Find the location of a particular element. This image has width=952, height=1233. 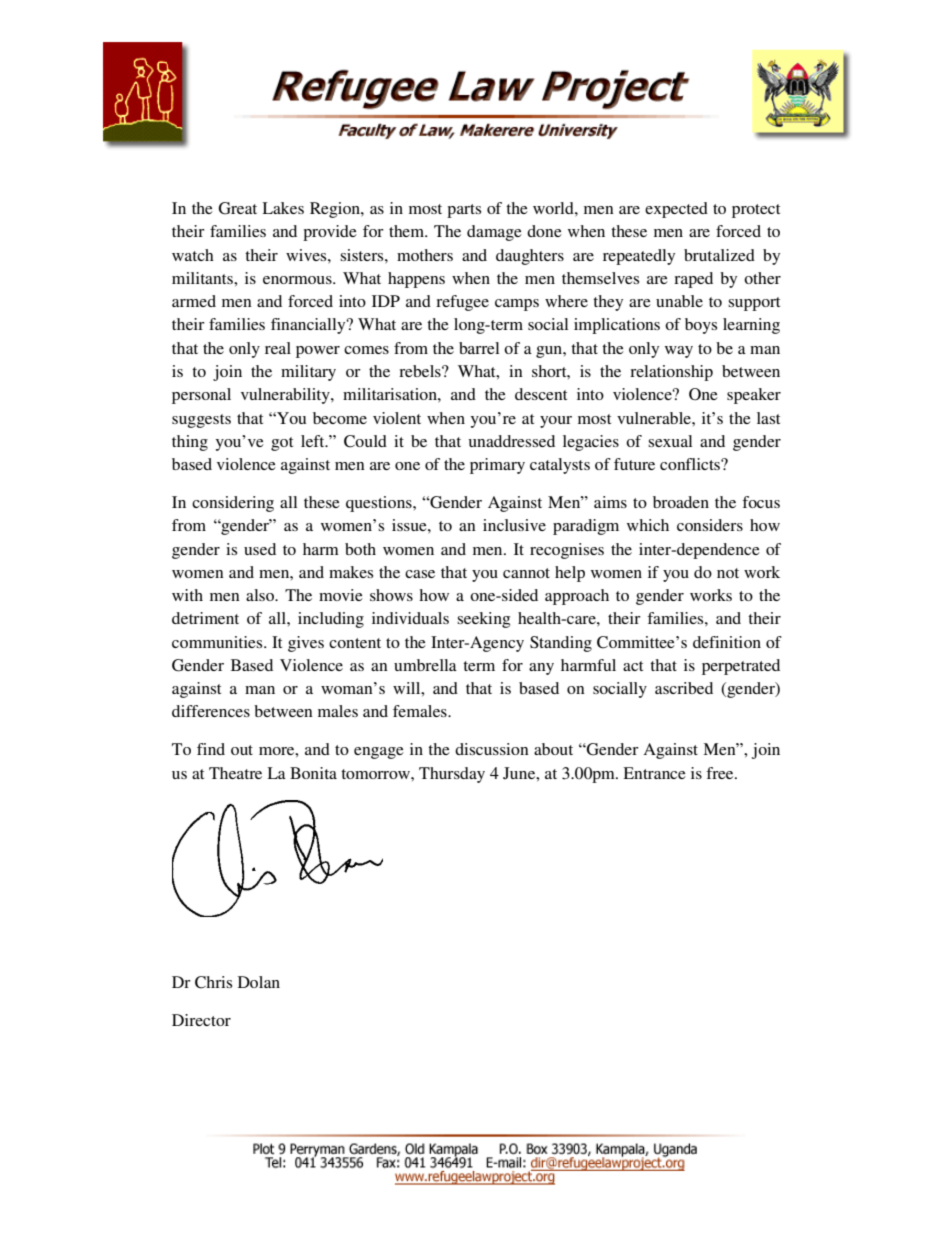

free is located at coordinates (721, 773).
